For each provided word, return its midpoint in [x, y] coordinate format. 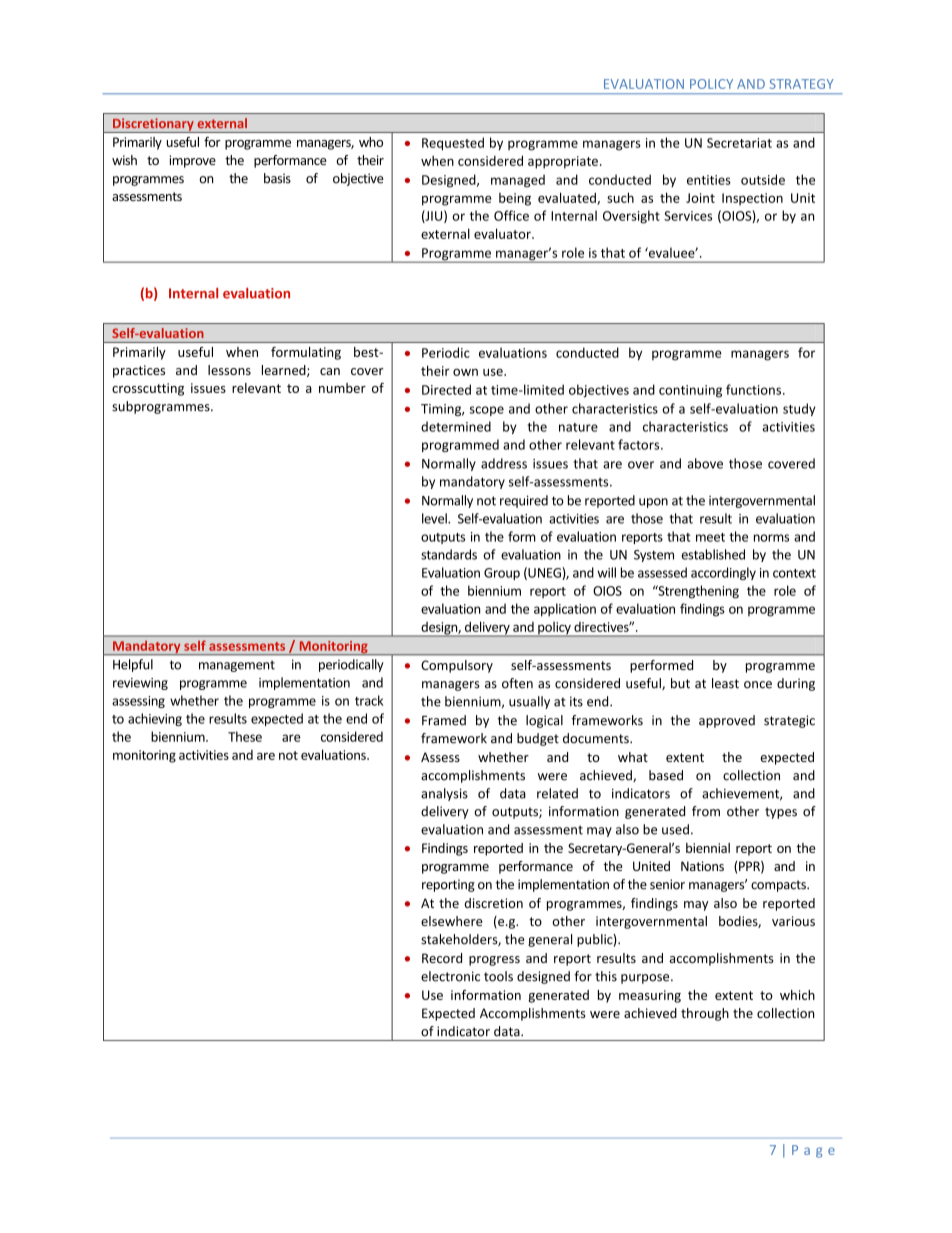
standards [449, 554]
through [705, 1014]
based [666, 775]
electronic [450, 976]
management [237, 666]
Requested [453, 144]
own [465, 372]
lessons [229, 370]
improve [192, 161]
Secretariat [739, 143]
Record [442, 958]
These [245, 736]
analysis [444, 794]
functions [755, 389]
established [713, 554]
